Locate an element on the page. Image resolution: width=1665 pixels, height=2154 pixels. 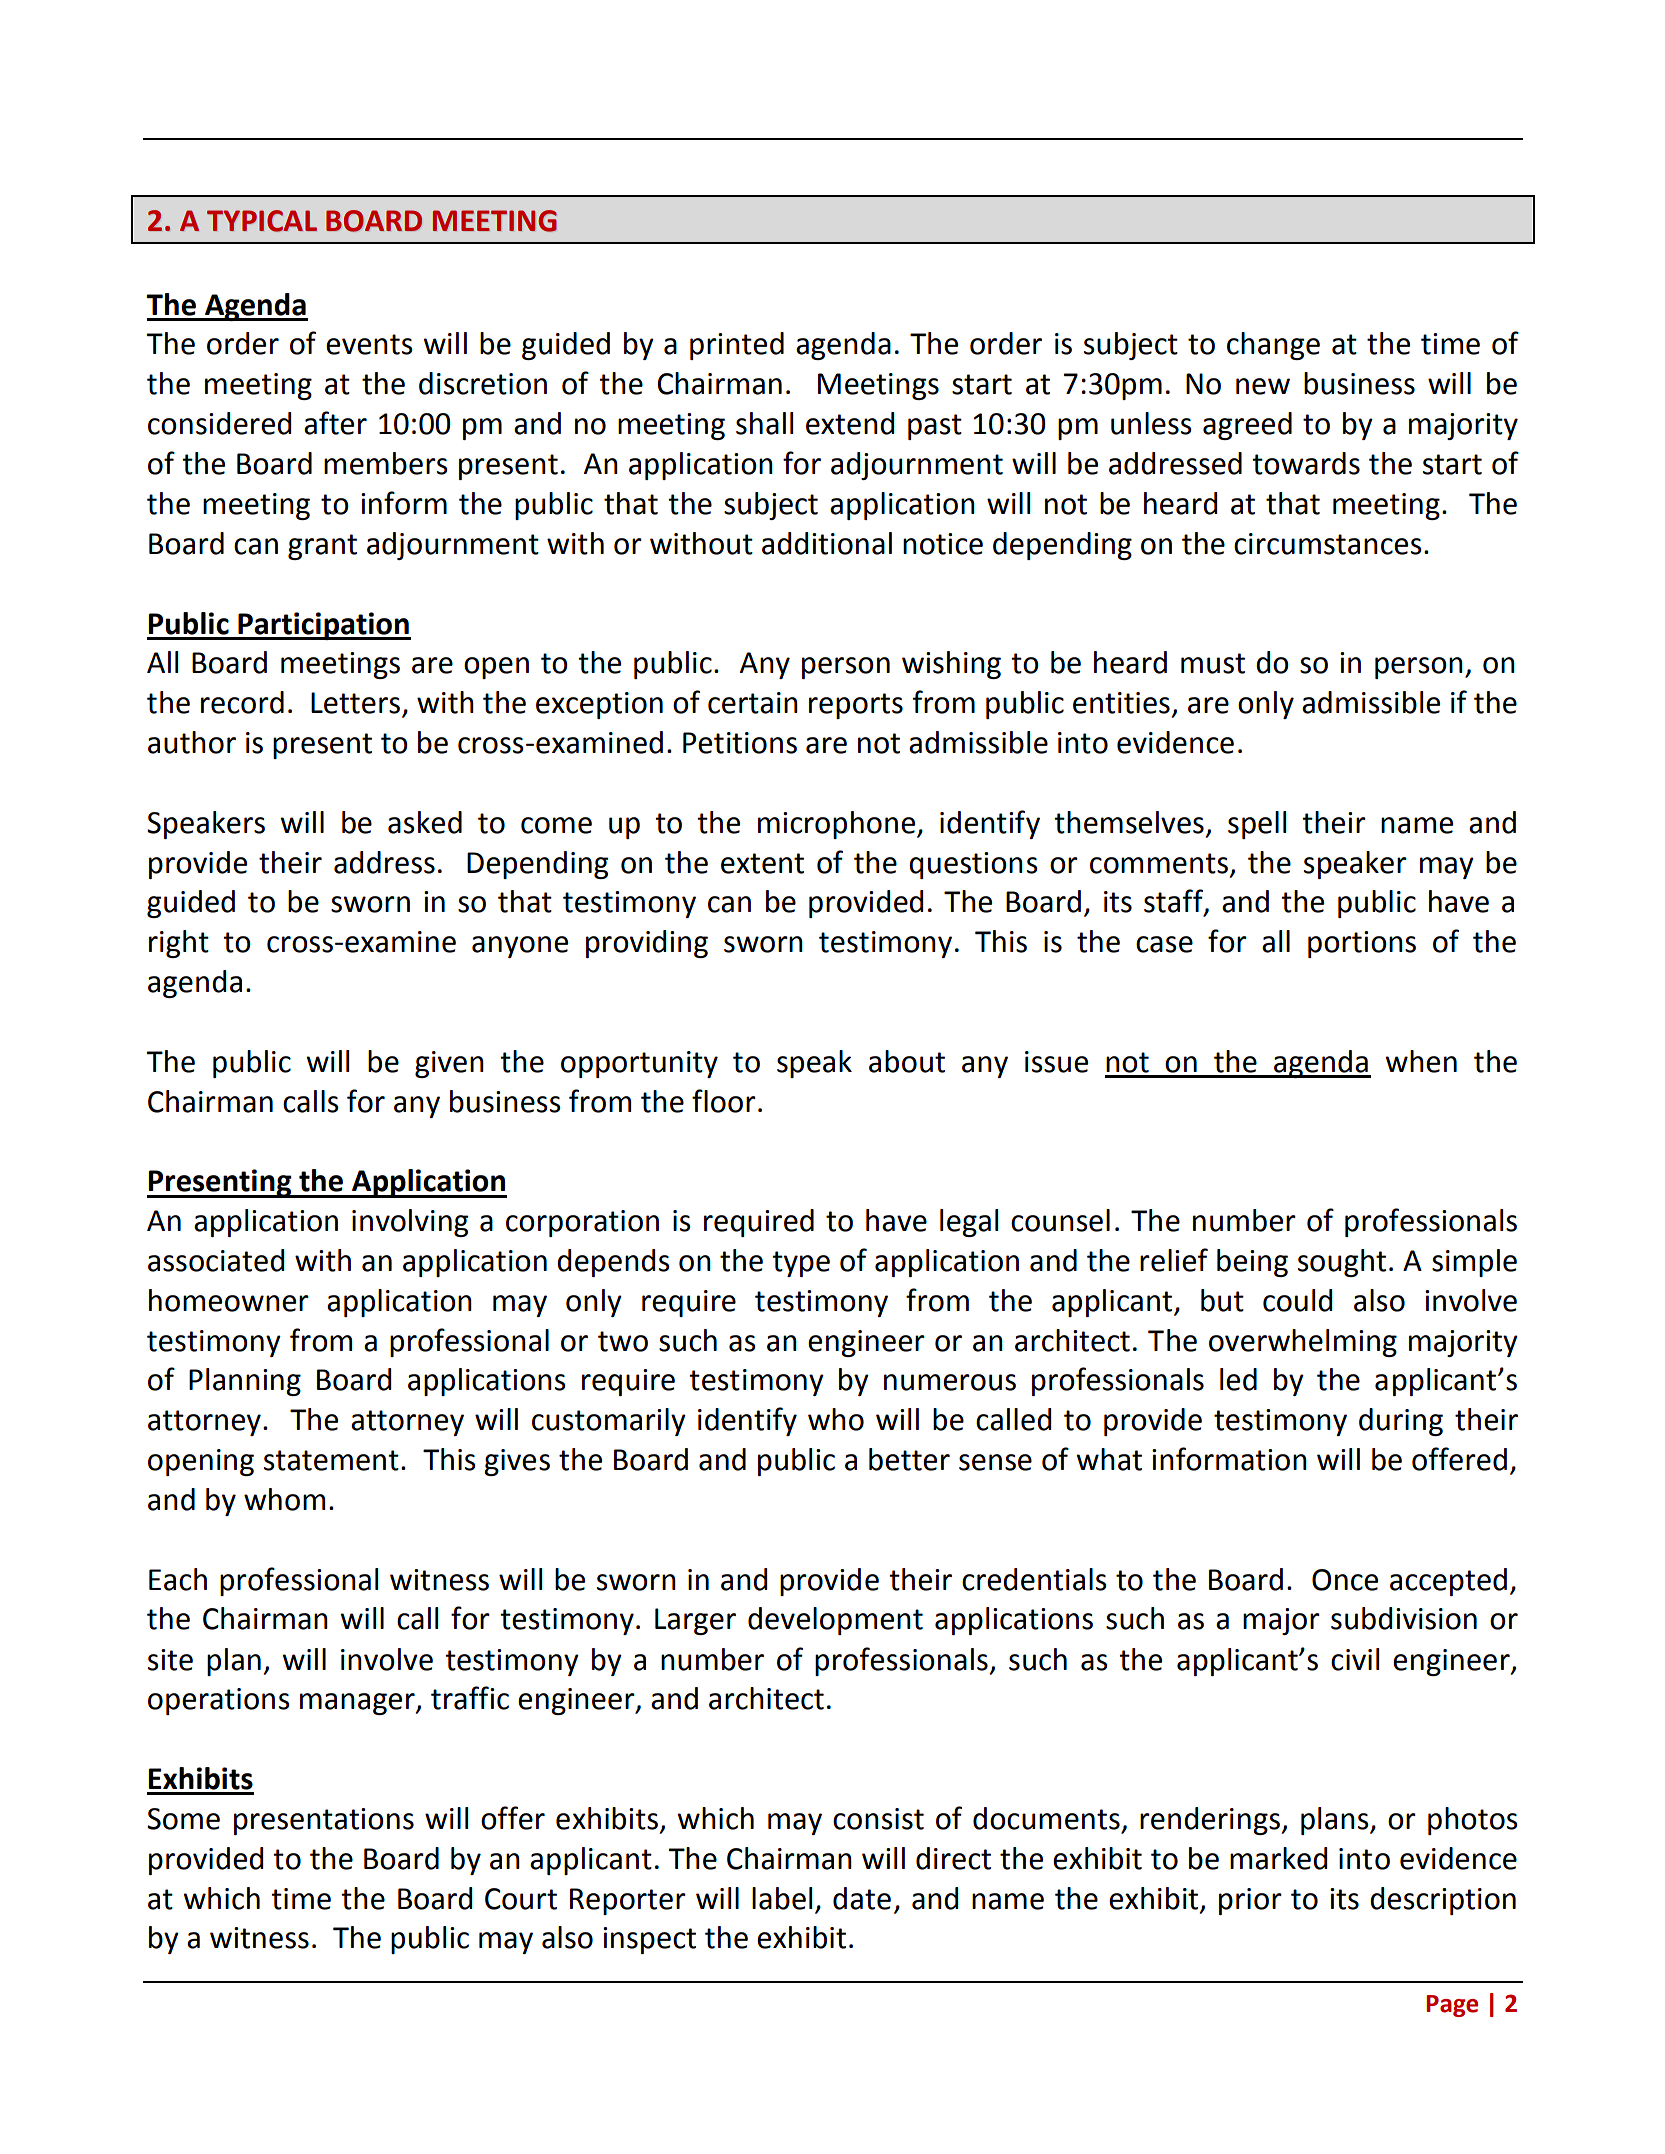
involving is located at coordinates (410, 1223).
